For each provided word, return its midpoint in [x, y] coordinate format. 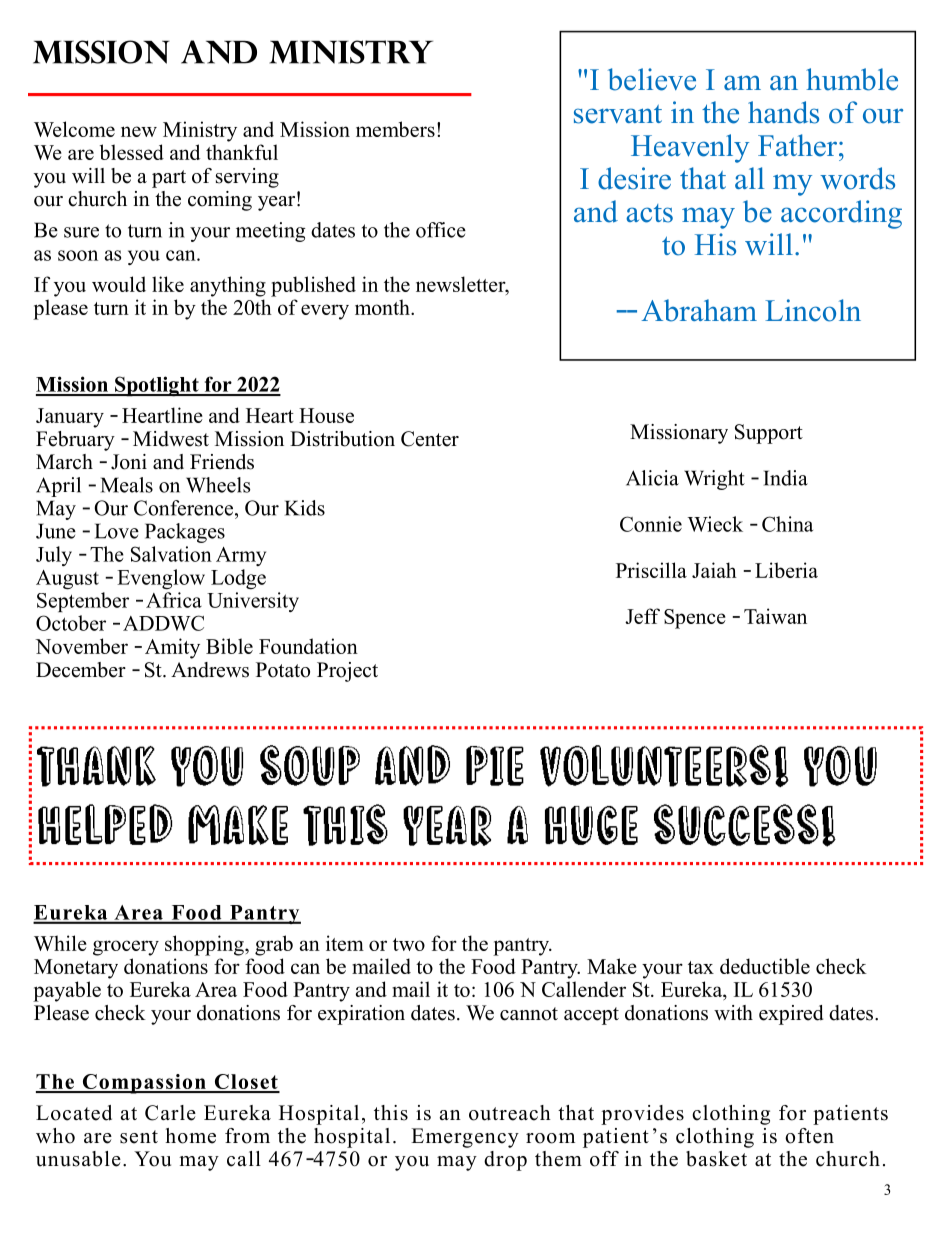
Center [430, 439]
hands [783, 112]
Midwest [171, 439]
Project [347, 672]
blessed [132, 152]
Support [769, 434]
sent [139, 1137]
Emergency [465, 1138]
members [395, 129]
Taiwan [775, 616]
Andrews [210, 670]
